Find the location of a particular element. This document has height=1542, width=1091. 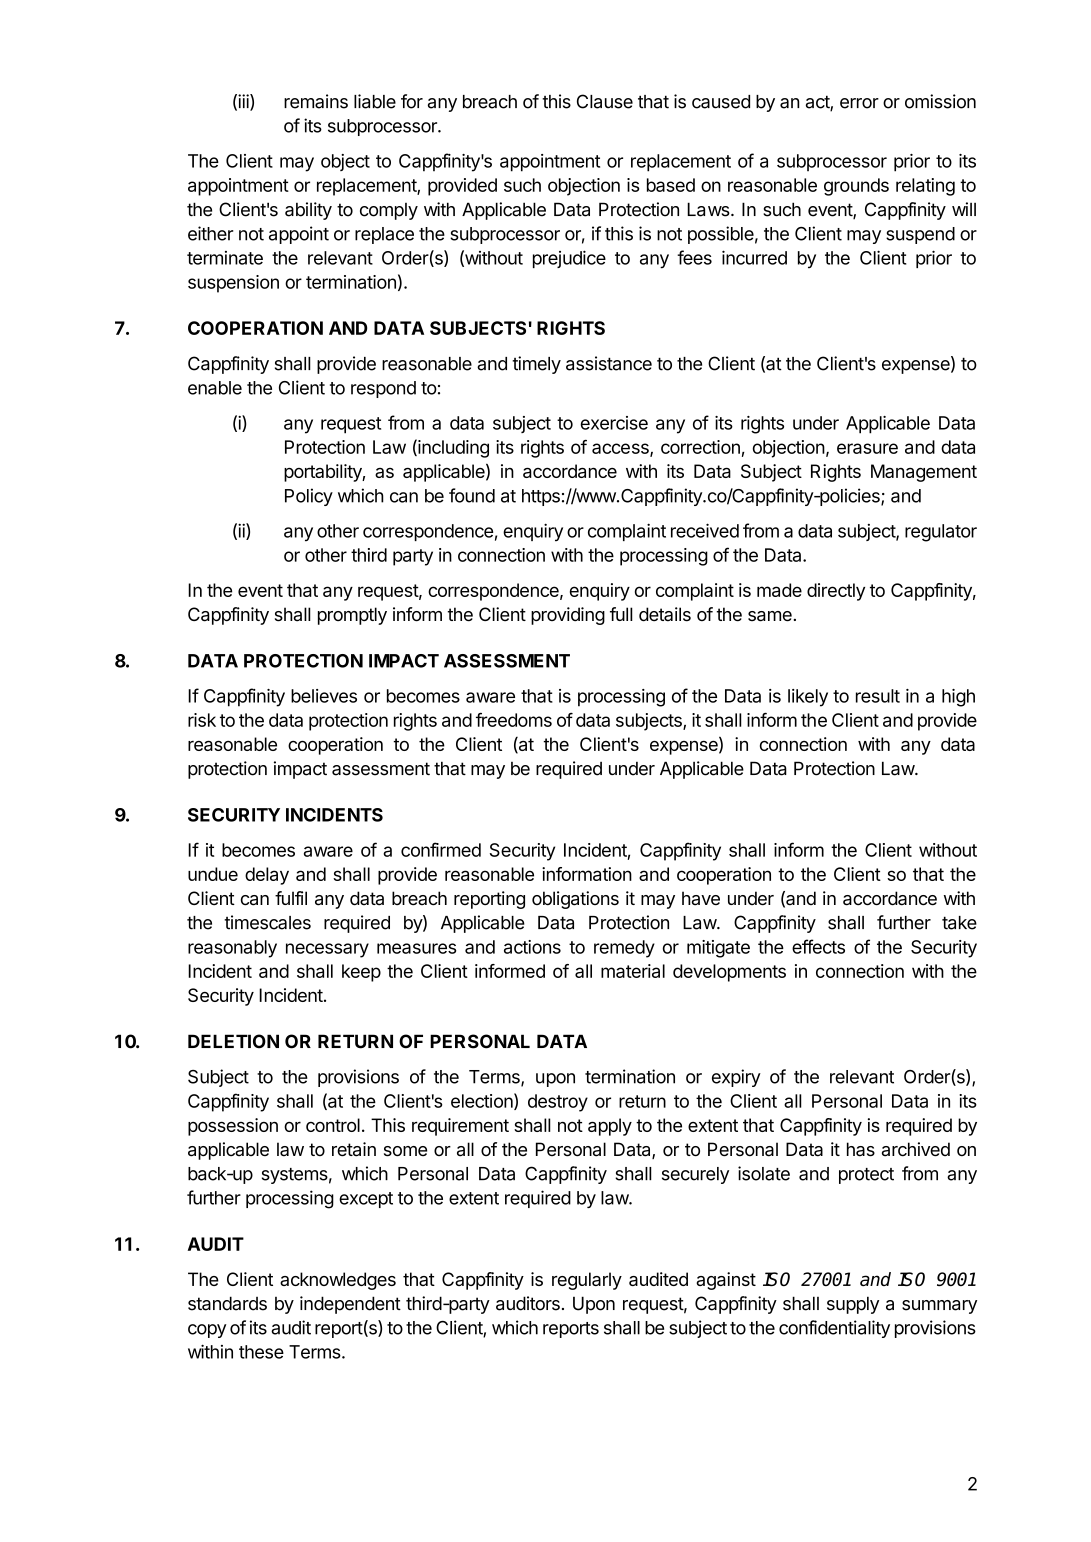

regularly is located at coordinates (587, 1281).
